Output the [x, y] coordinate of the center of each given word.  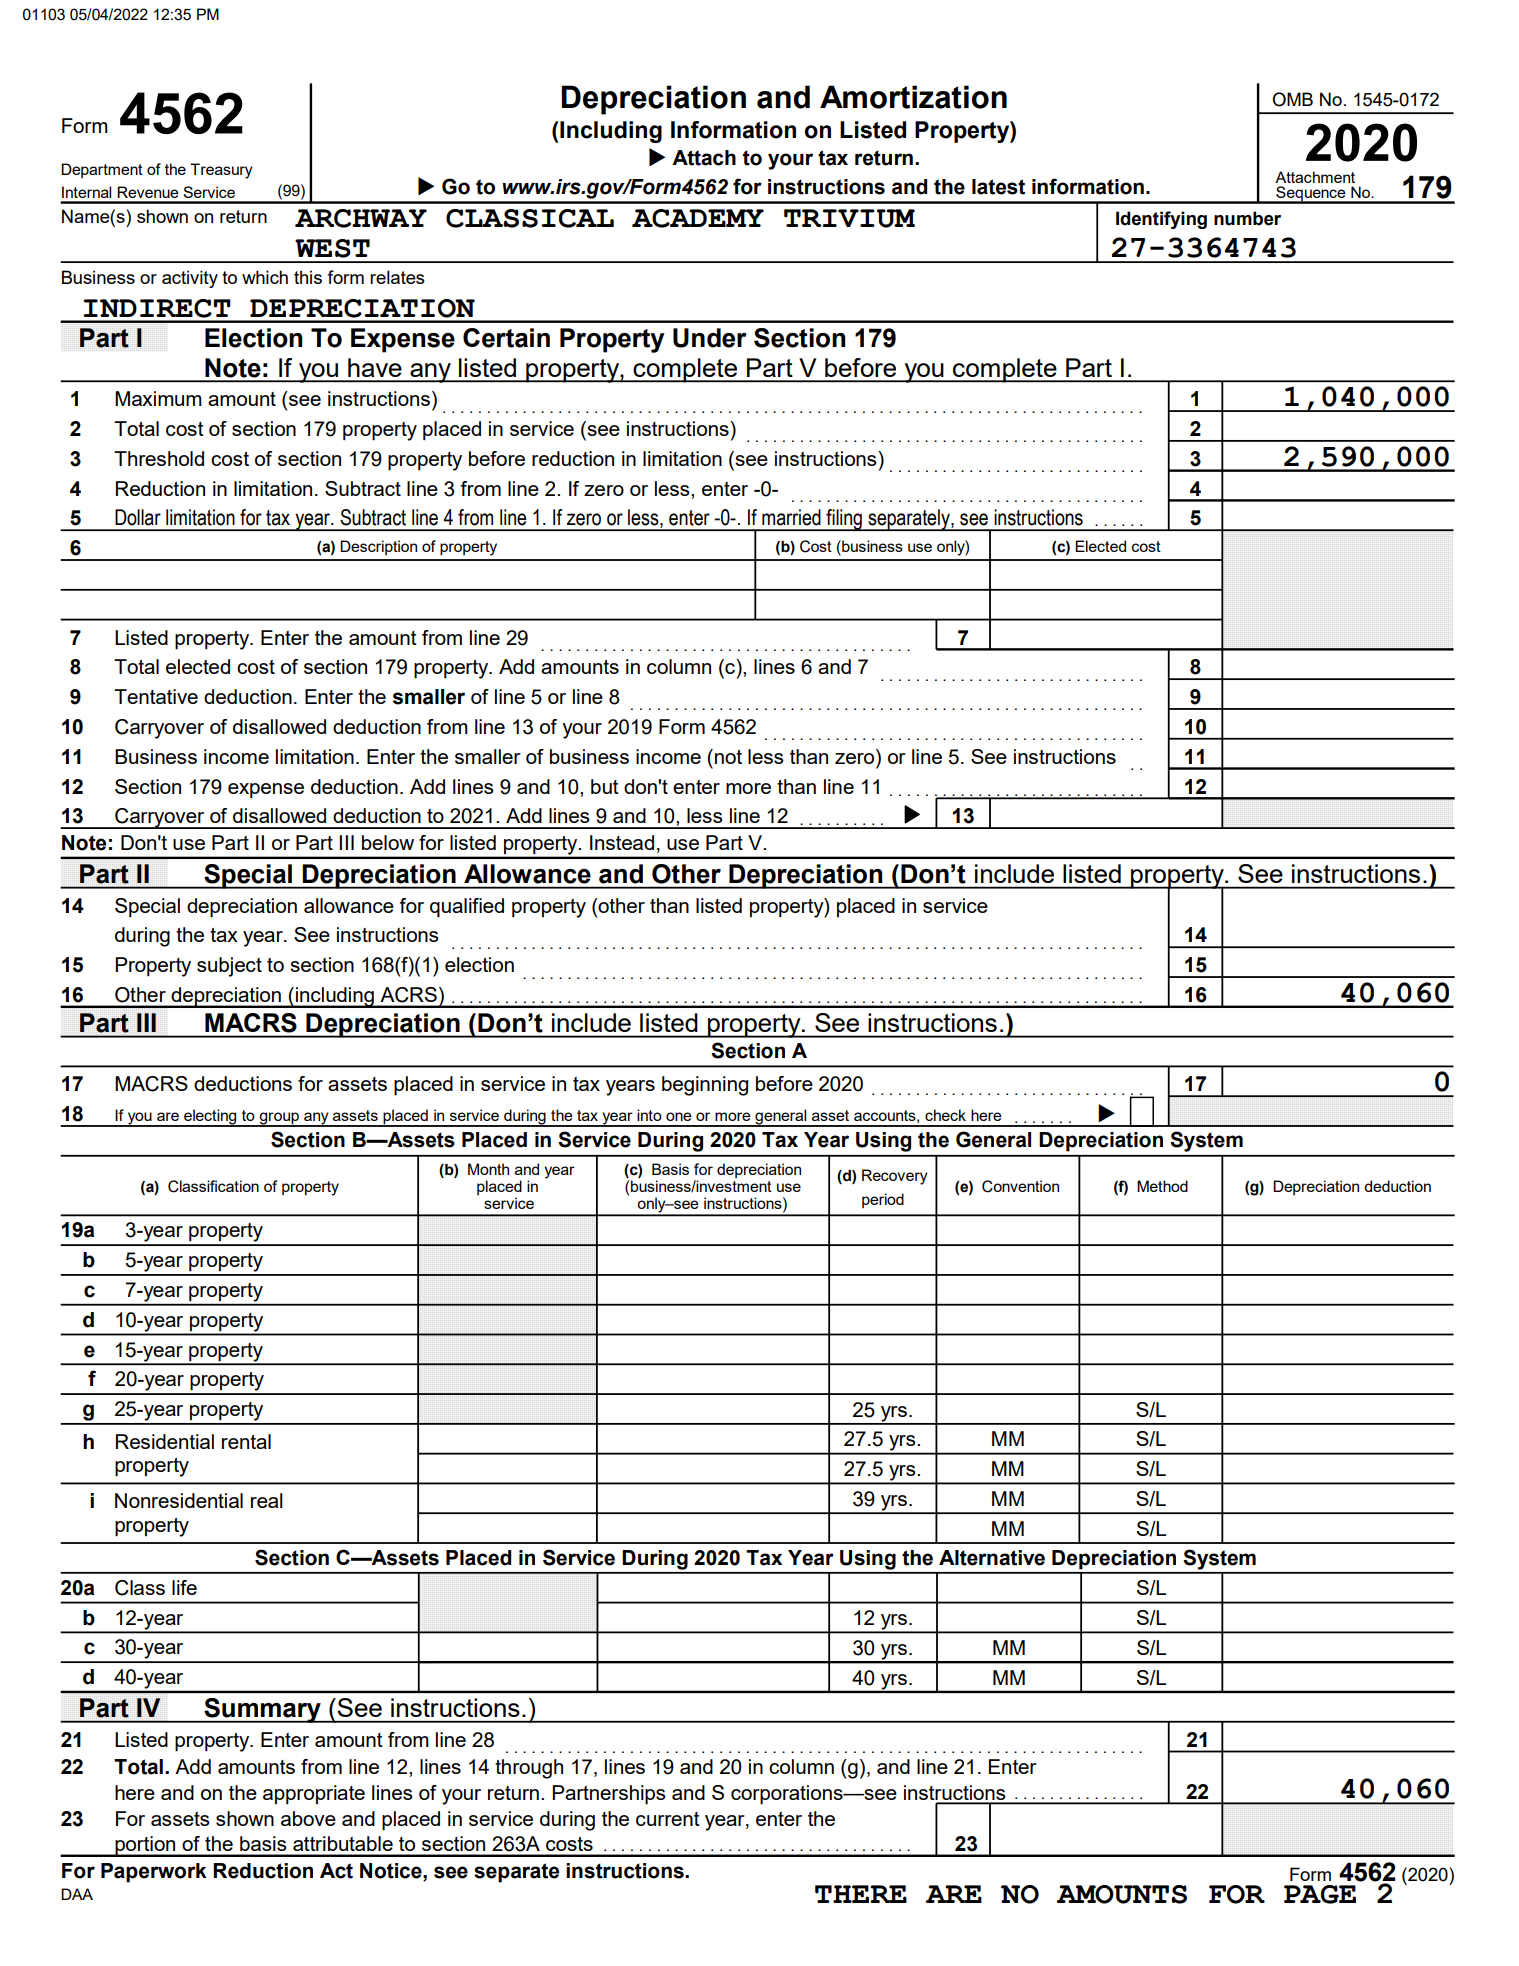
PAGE [1320, 1894]
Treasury [221, 171]
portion [145, 1846]
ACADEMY [698, 218]
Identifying [1161, 220]
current [668, 1819]
